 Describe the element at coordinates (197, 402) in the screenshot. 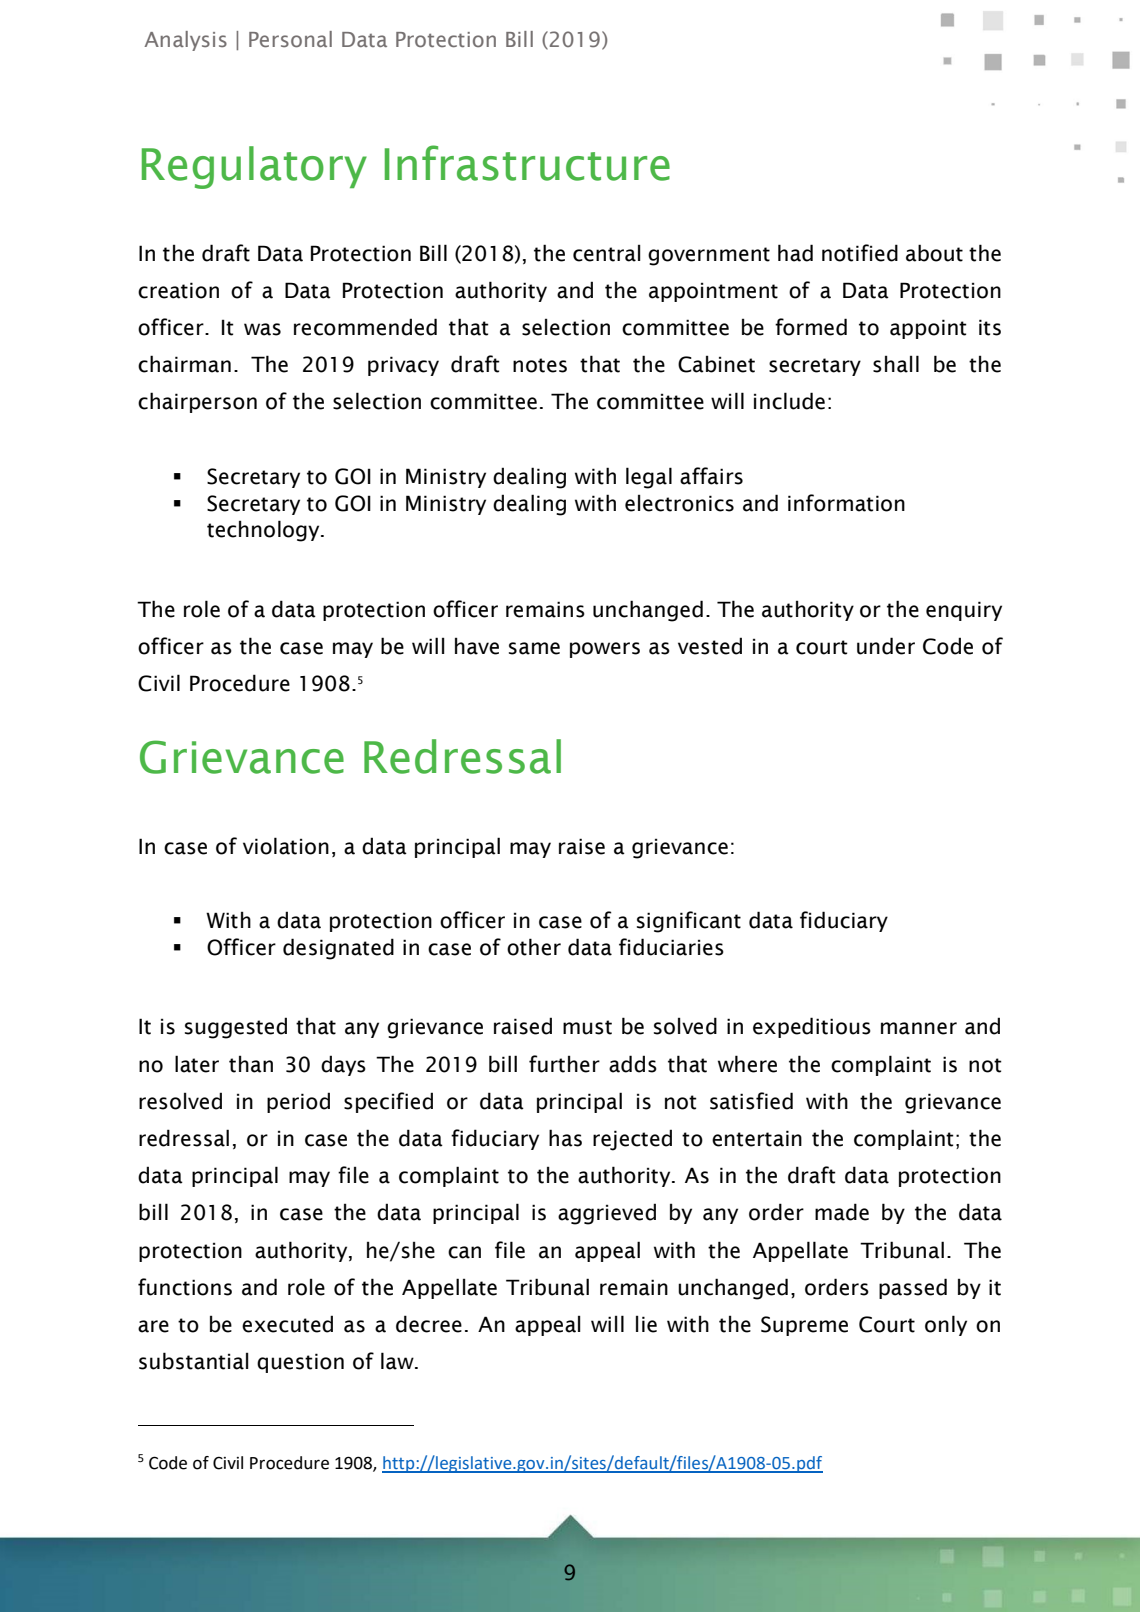

I see `chairperson` at that location.
